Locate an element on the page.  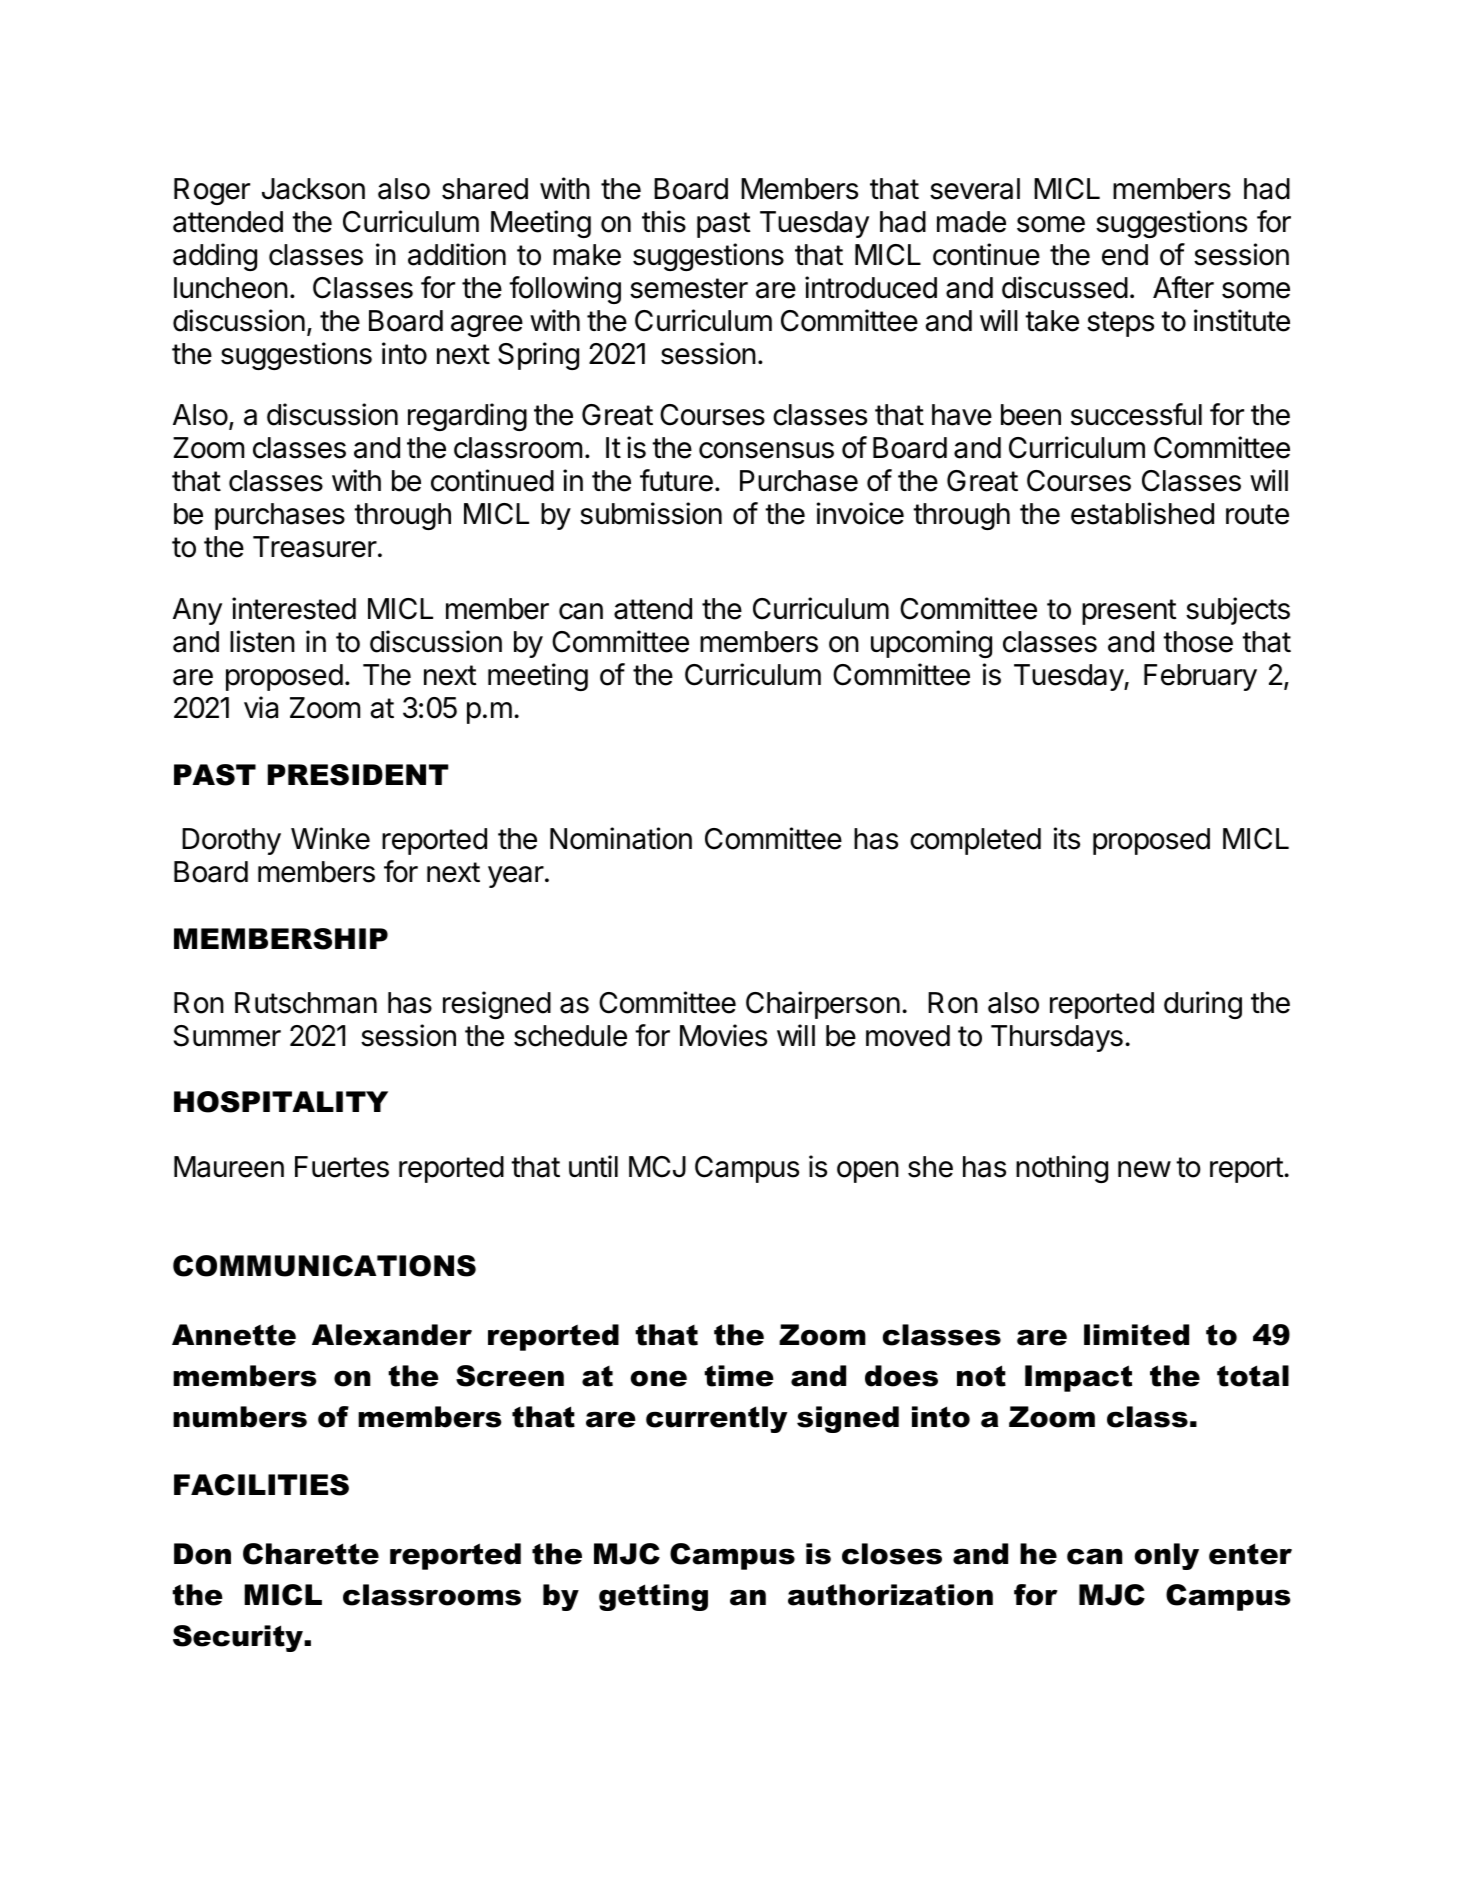
submission is located at coordinates (651, 513).
